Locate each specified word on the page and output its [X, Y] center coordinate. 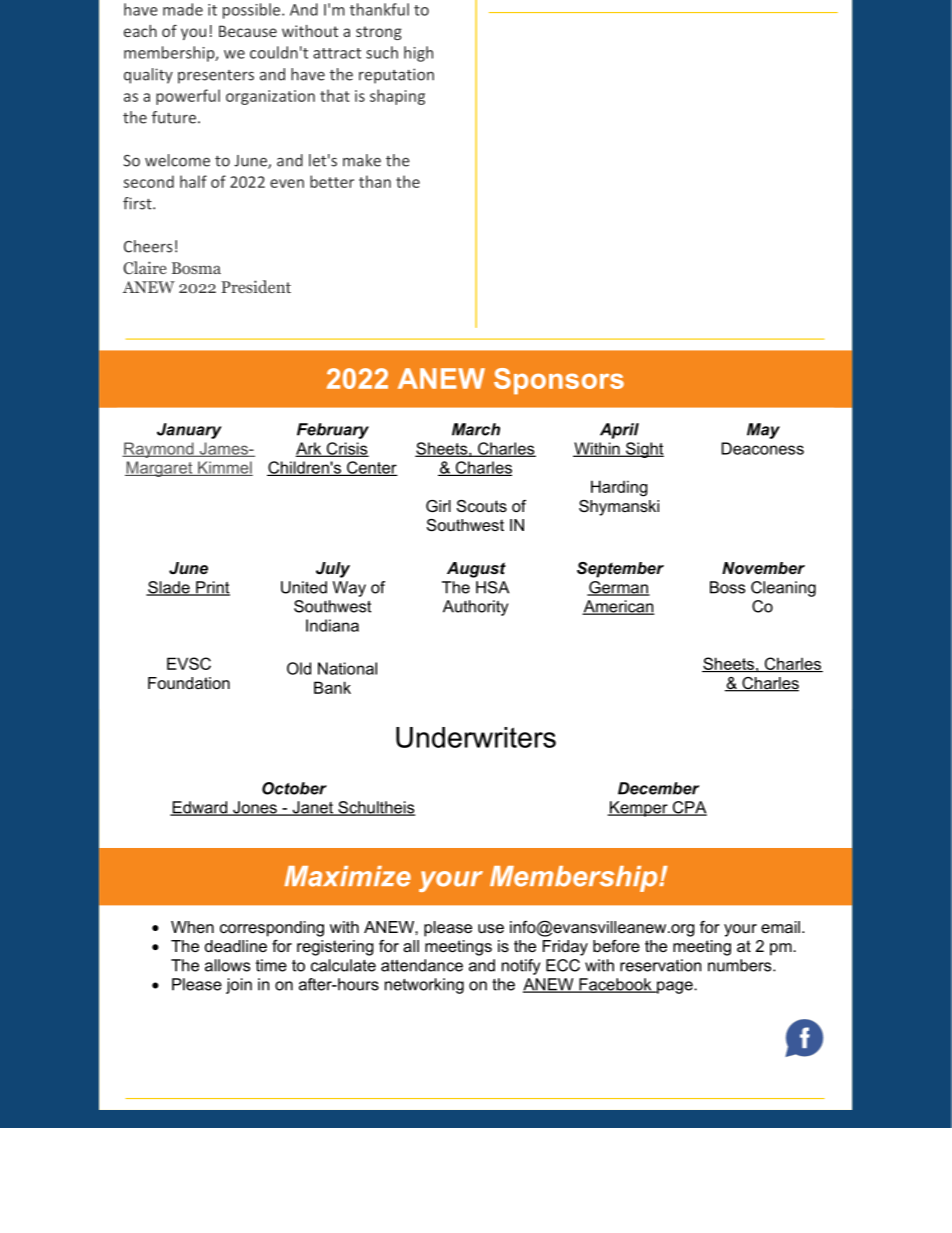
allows [227, 965]
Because [248, 31]
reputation [396, 76]
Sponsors [559, 381]
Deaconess [762, 448]
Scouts [482, 506]
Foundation [189, 683]
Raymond [159, 450]
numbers [741, 965]
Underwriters [476, 737]
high [418, 54]
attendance [422, 965]
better [332, 181]
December [658, 788]
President [256, 286]
